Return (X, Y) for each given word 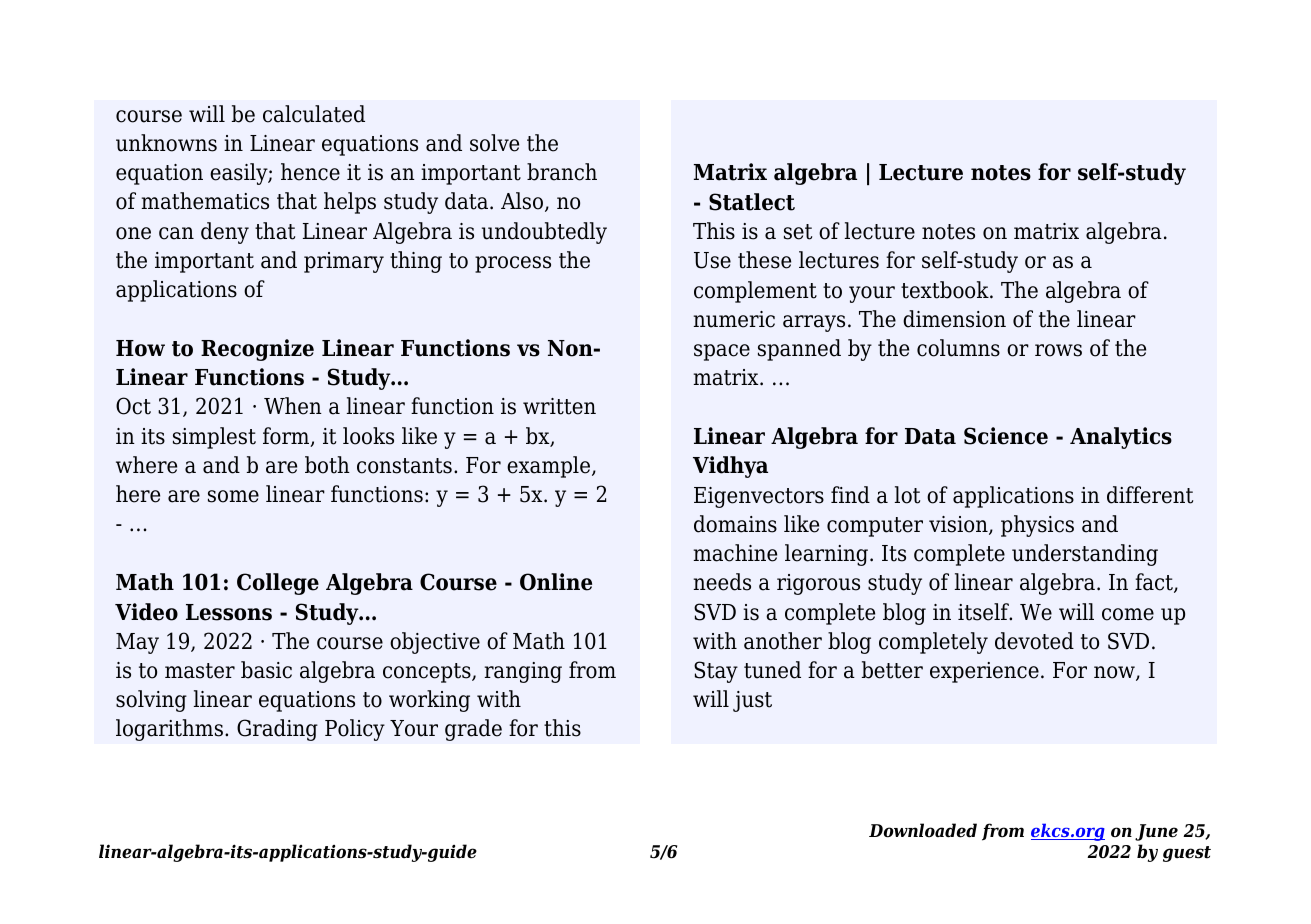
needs (722, 582)
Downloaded (923, 830)
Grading (277, 730)
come (1128, 614)
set (798, 232)
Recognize (257, 350)
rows (1058, 350)
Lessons (229, 612)
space (722, 352)
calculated (314, 114)
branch (562, 172)
